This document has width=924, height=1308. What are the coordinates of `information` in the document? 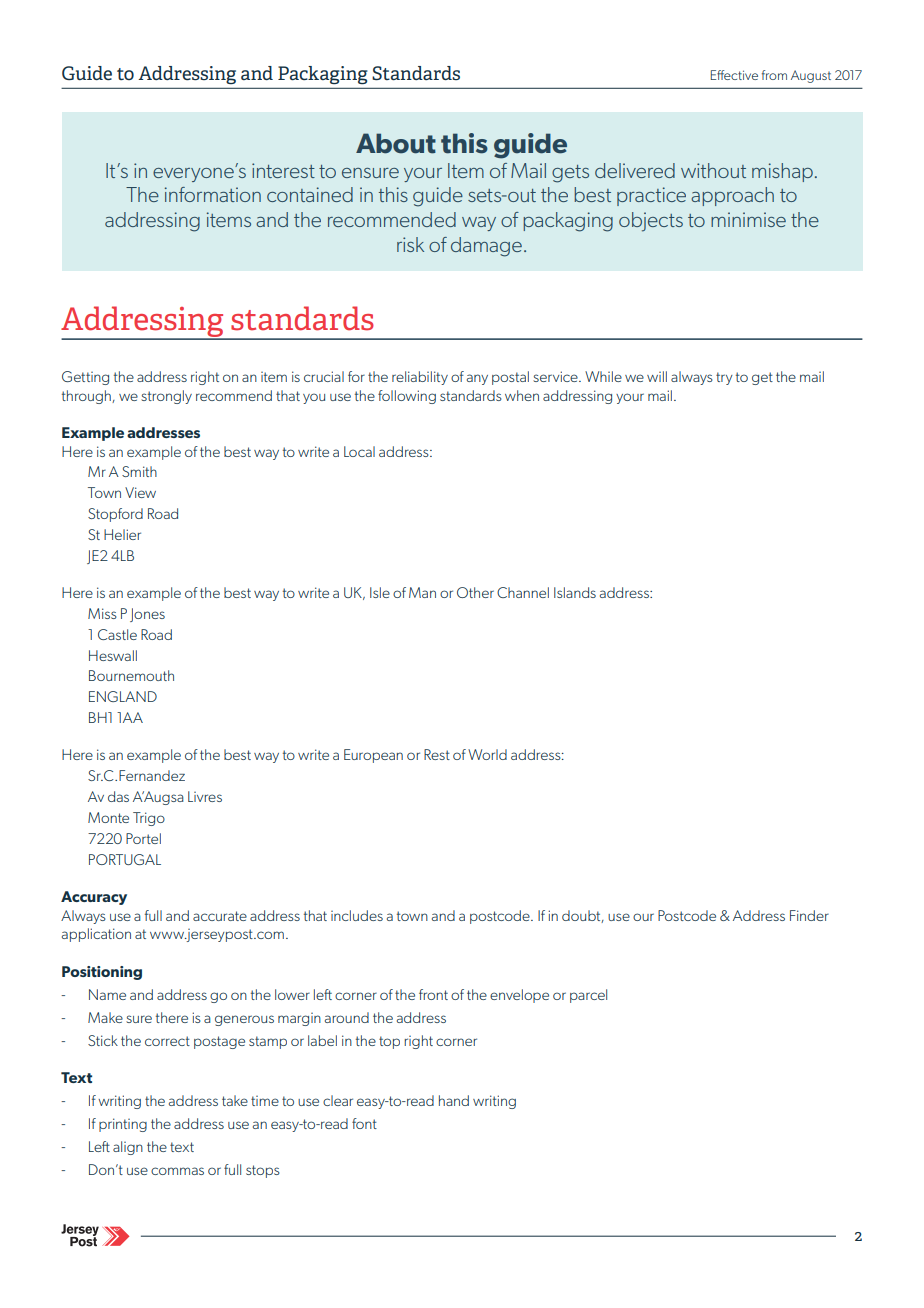 It's located at (213, 194).
